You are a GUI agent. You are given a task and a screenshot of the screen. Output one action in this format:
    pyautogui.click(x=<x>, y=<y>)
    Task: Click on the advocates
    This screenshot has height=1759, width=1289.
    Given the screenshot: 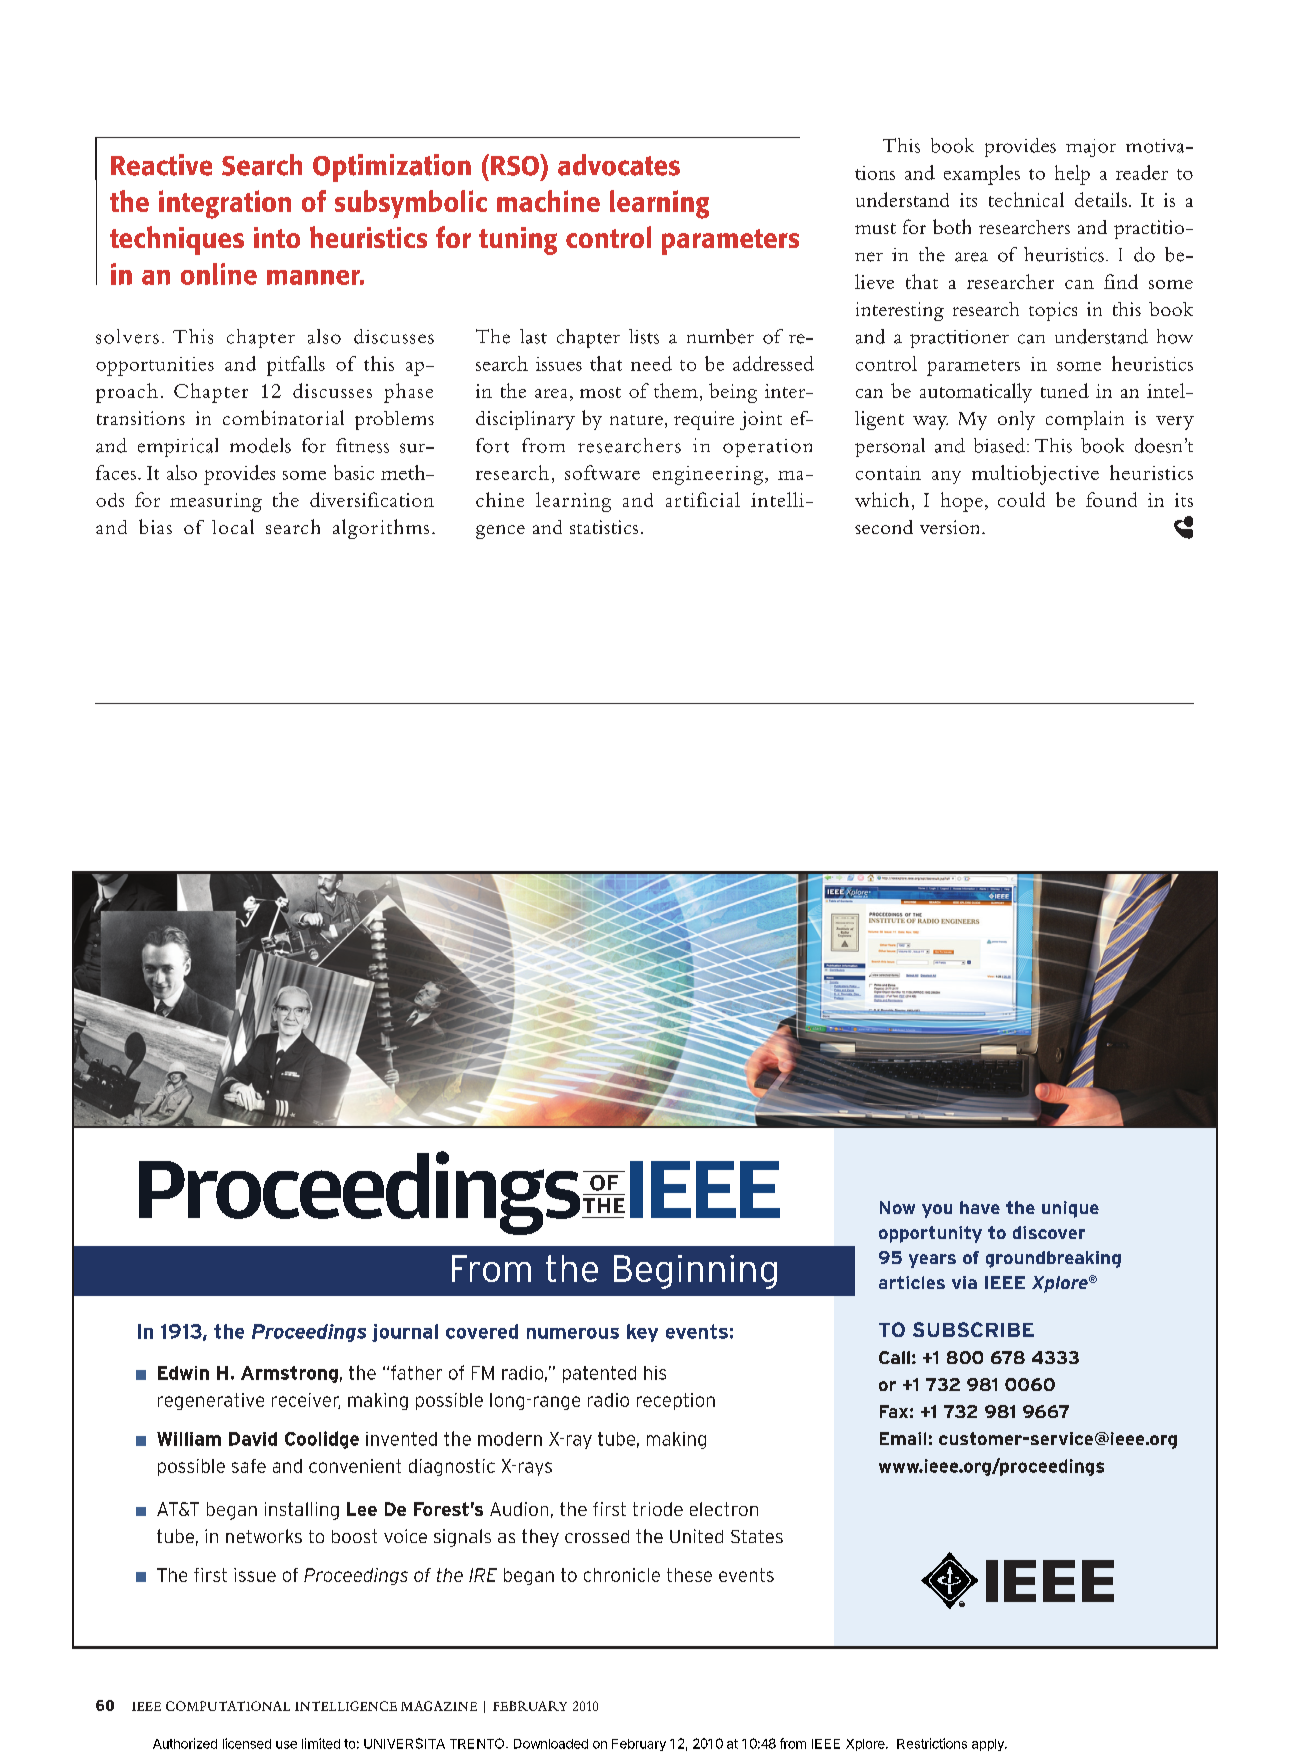 What is the action you would take?
    pyautogui.click(x=619, y=165)
